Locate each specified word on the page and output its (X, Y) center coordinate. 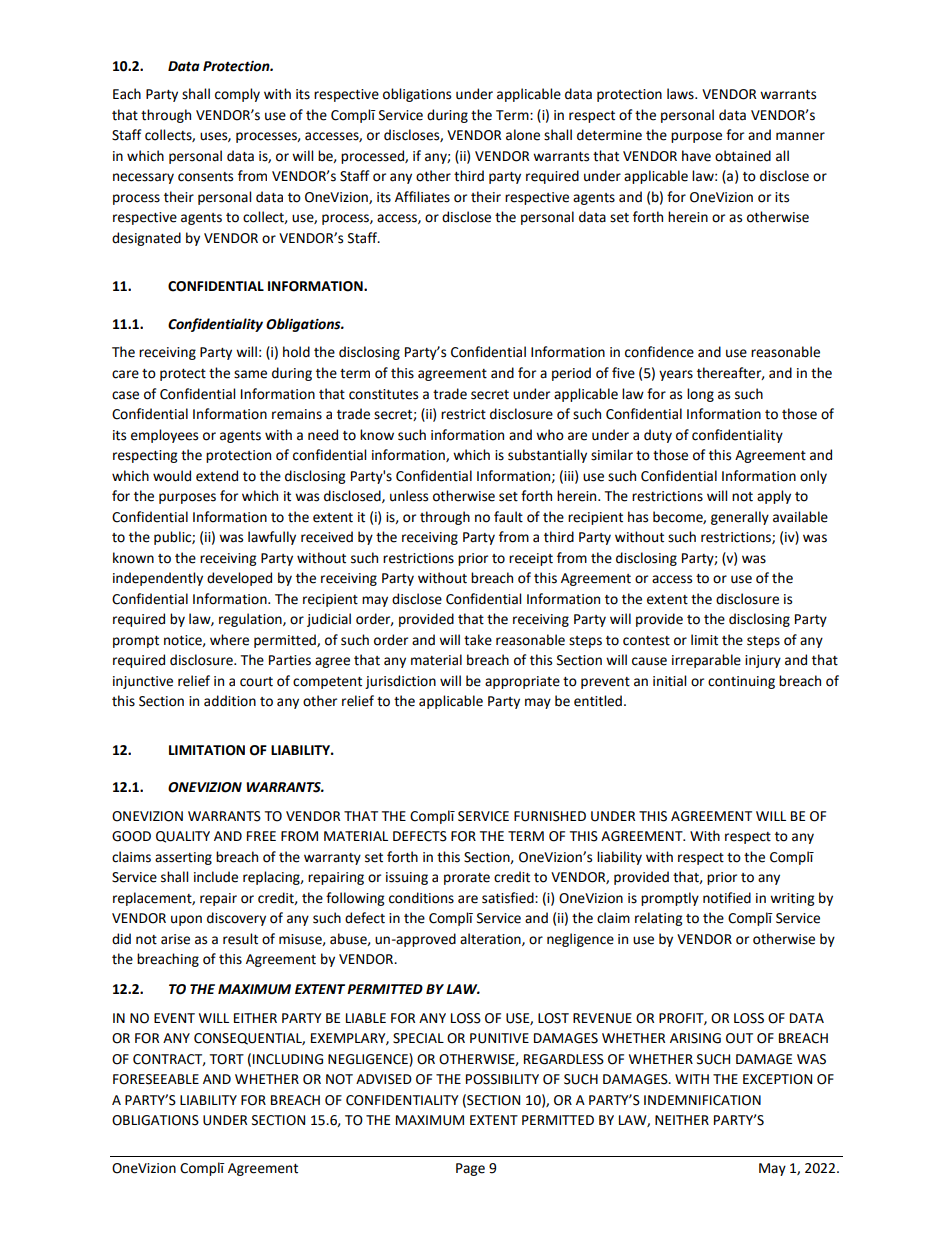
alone (523, 135)
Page (470, 1169)
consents (205, 177)
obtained (743, 156)
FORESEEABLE (156, 1079)
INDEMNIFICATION (702, 1100)
